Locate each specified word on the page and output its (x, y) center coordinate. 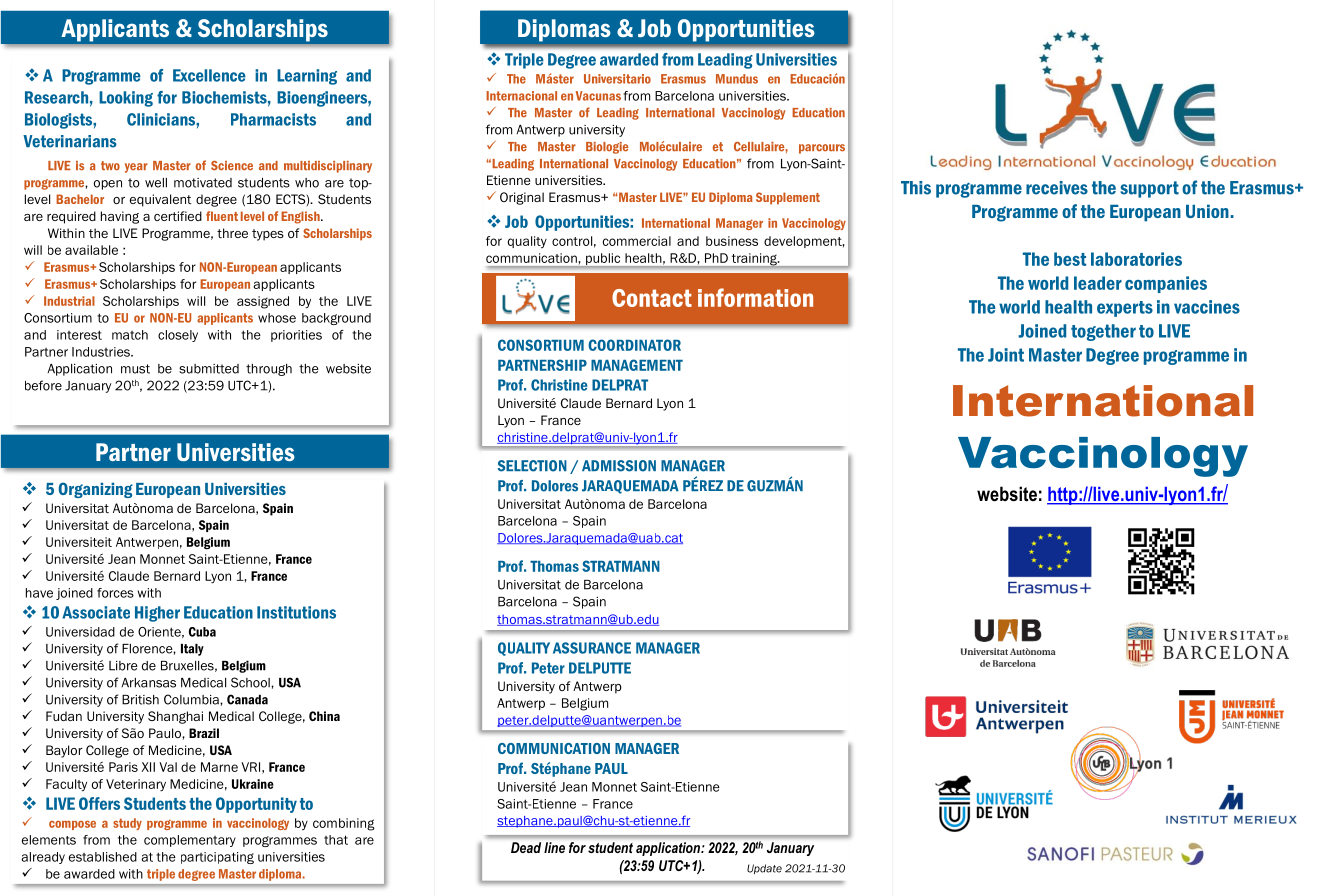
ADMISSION (619, 466)
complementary (190, 841)
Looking (126, 99)
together (1103, 332)
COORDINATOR (634, 345)
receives (1057, 188)
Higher (157, 614)
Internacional (521, 96)
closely (178, 336)
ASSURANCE (592, 648)
